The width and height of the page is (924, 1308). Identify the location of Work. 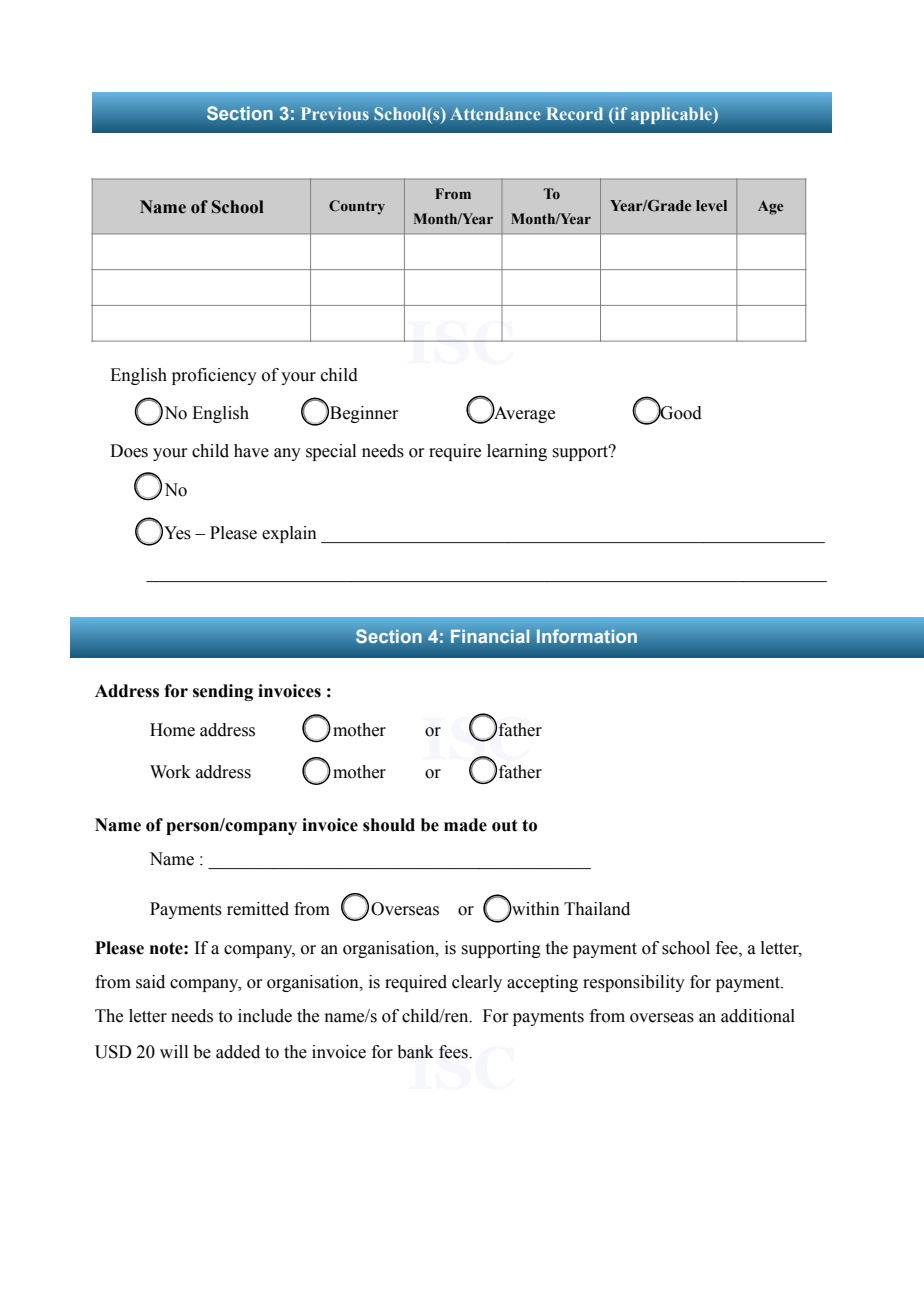
(170, 772).
